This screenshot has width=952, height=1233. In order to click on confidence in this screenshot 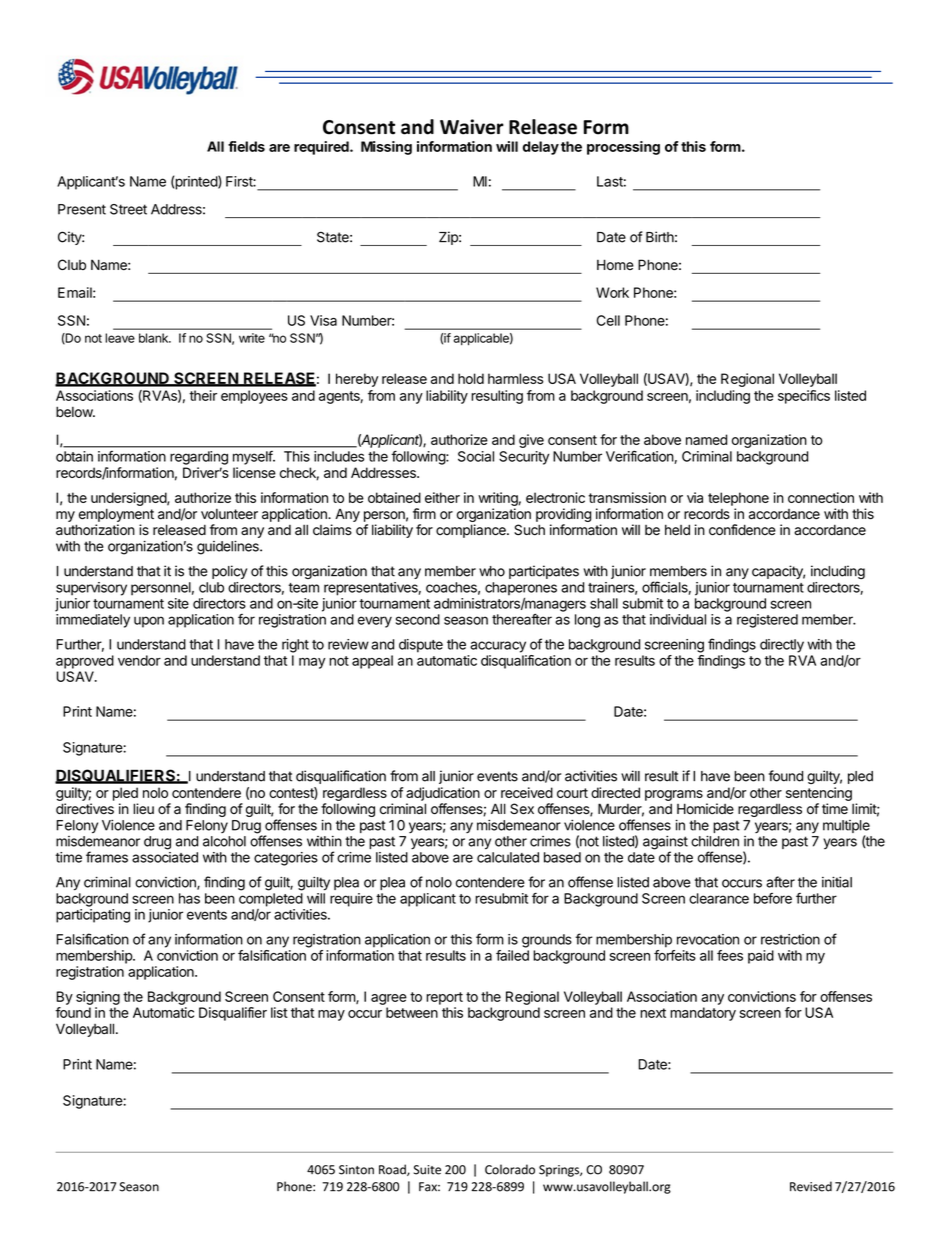, I will do `click(742, 530)`.
